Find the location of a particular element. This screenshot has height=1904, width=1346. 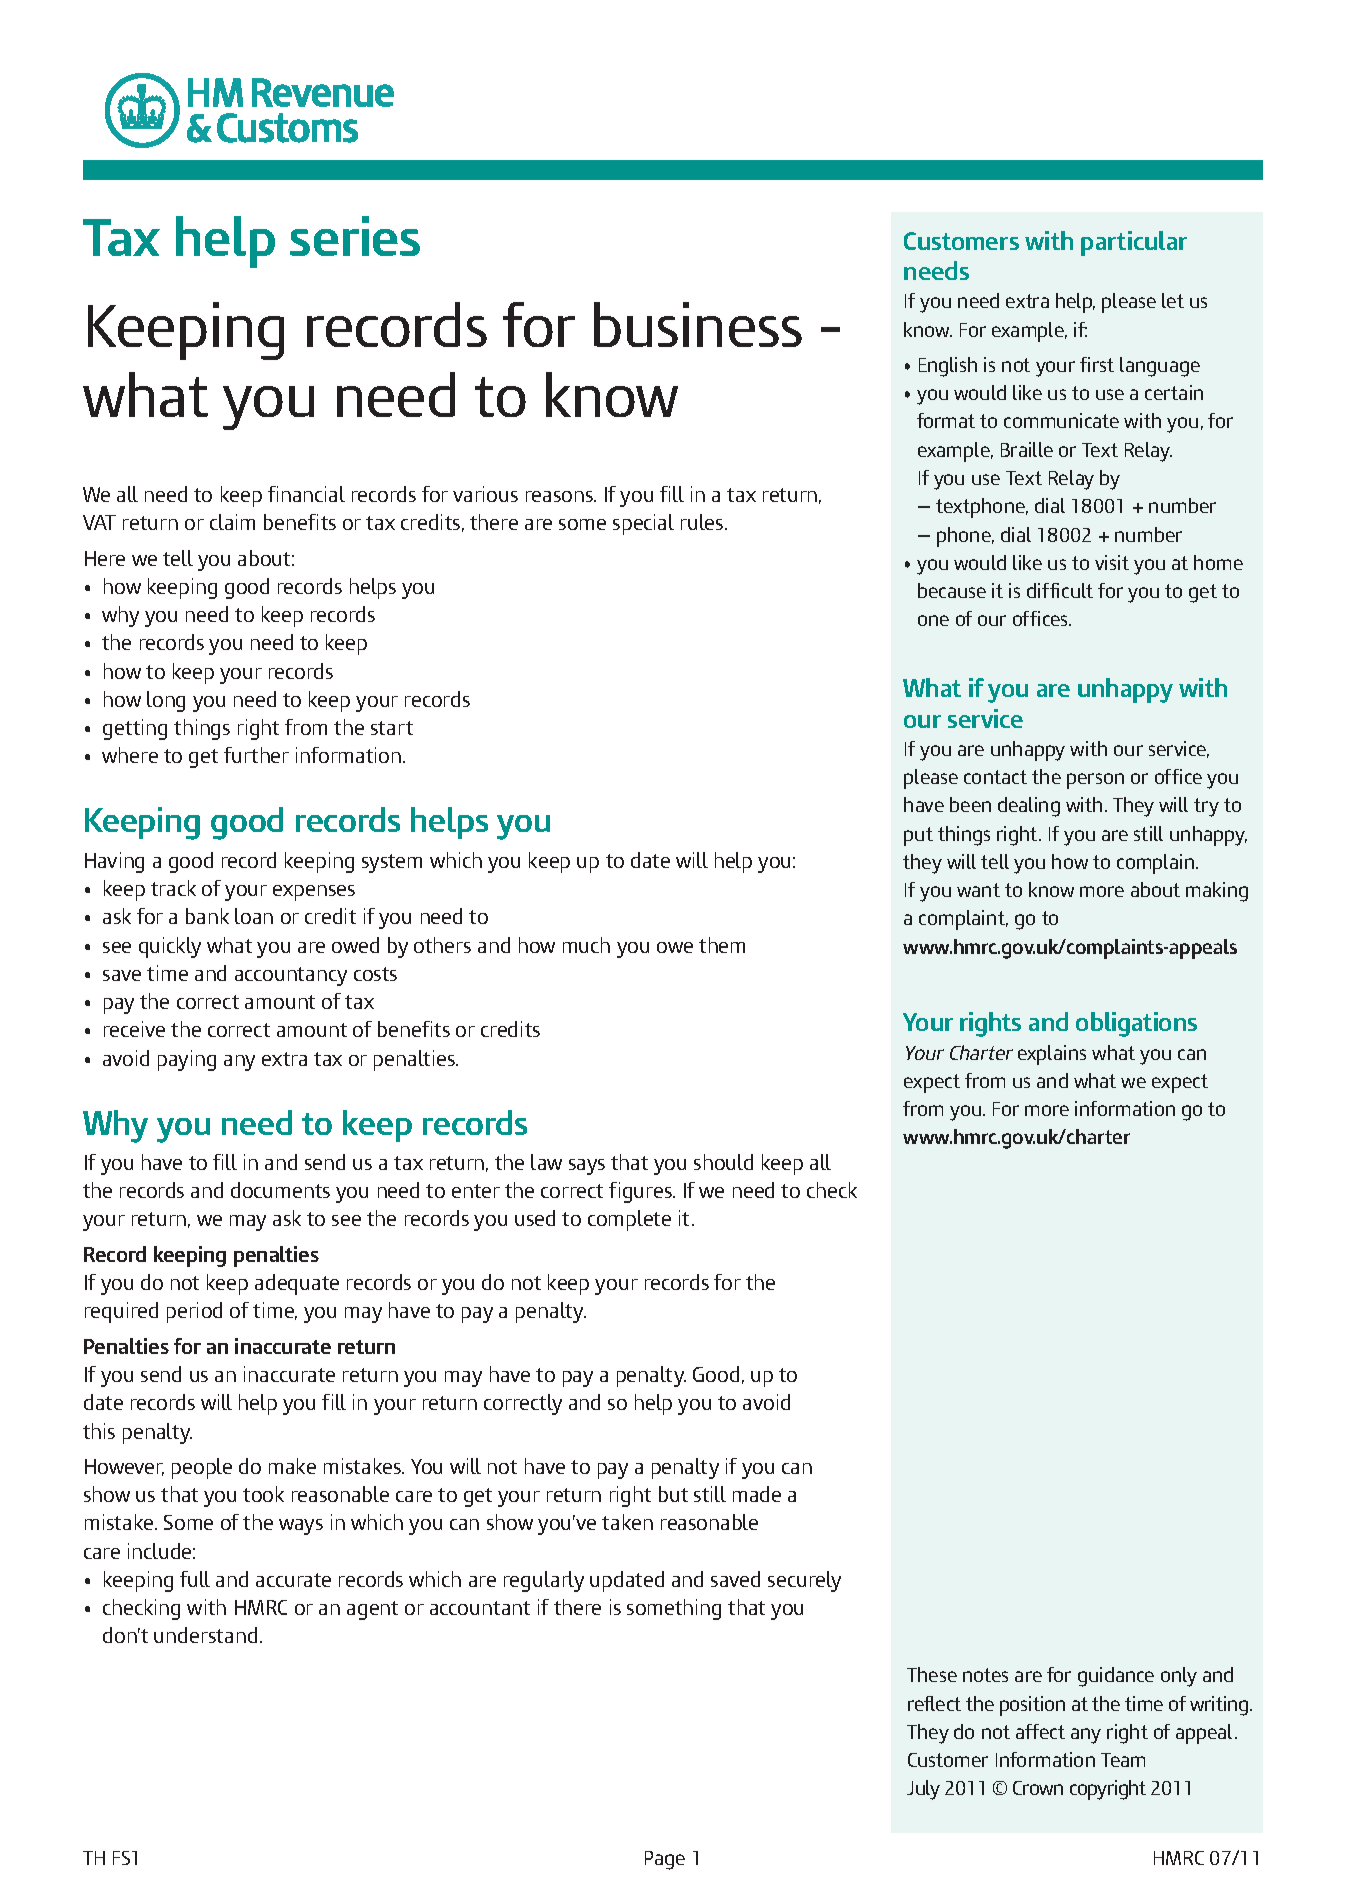

them is located at coordinates (722, 945).
